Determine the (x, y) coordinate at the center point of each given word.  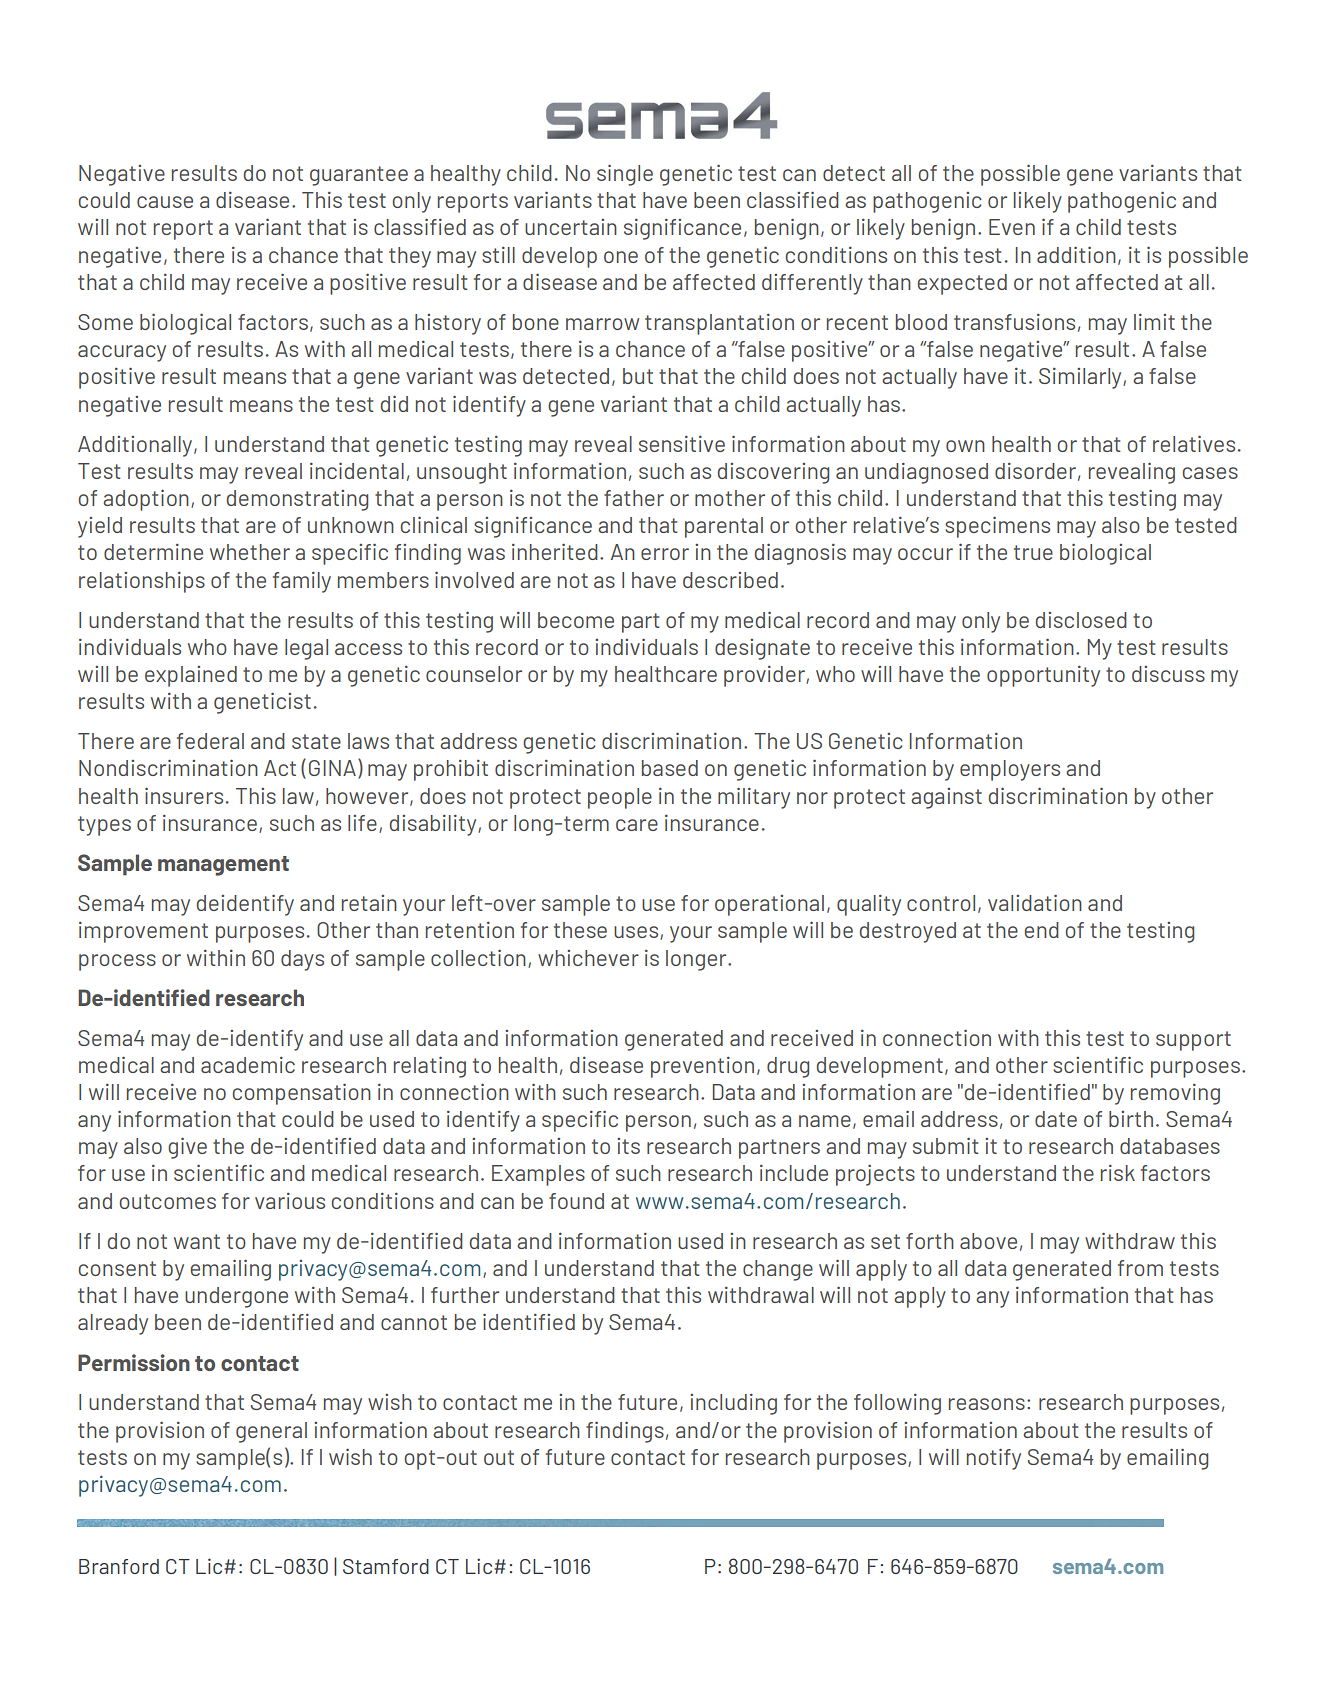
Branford (119, 1566)
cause (165, 202)
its (628, 1146)
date (1056, 1119)
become (576, 620)
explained (191, 676)
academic (248, 1065)
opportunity (1043, 676)
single (625, 175)
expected (962, 284)
